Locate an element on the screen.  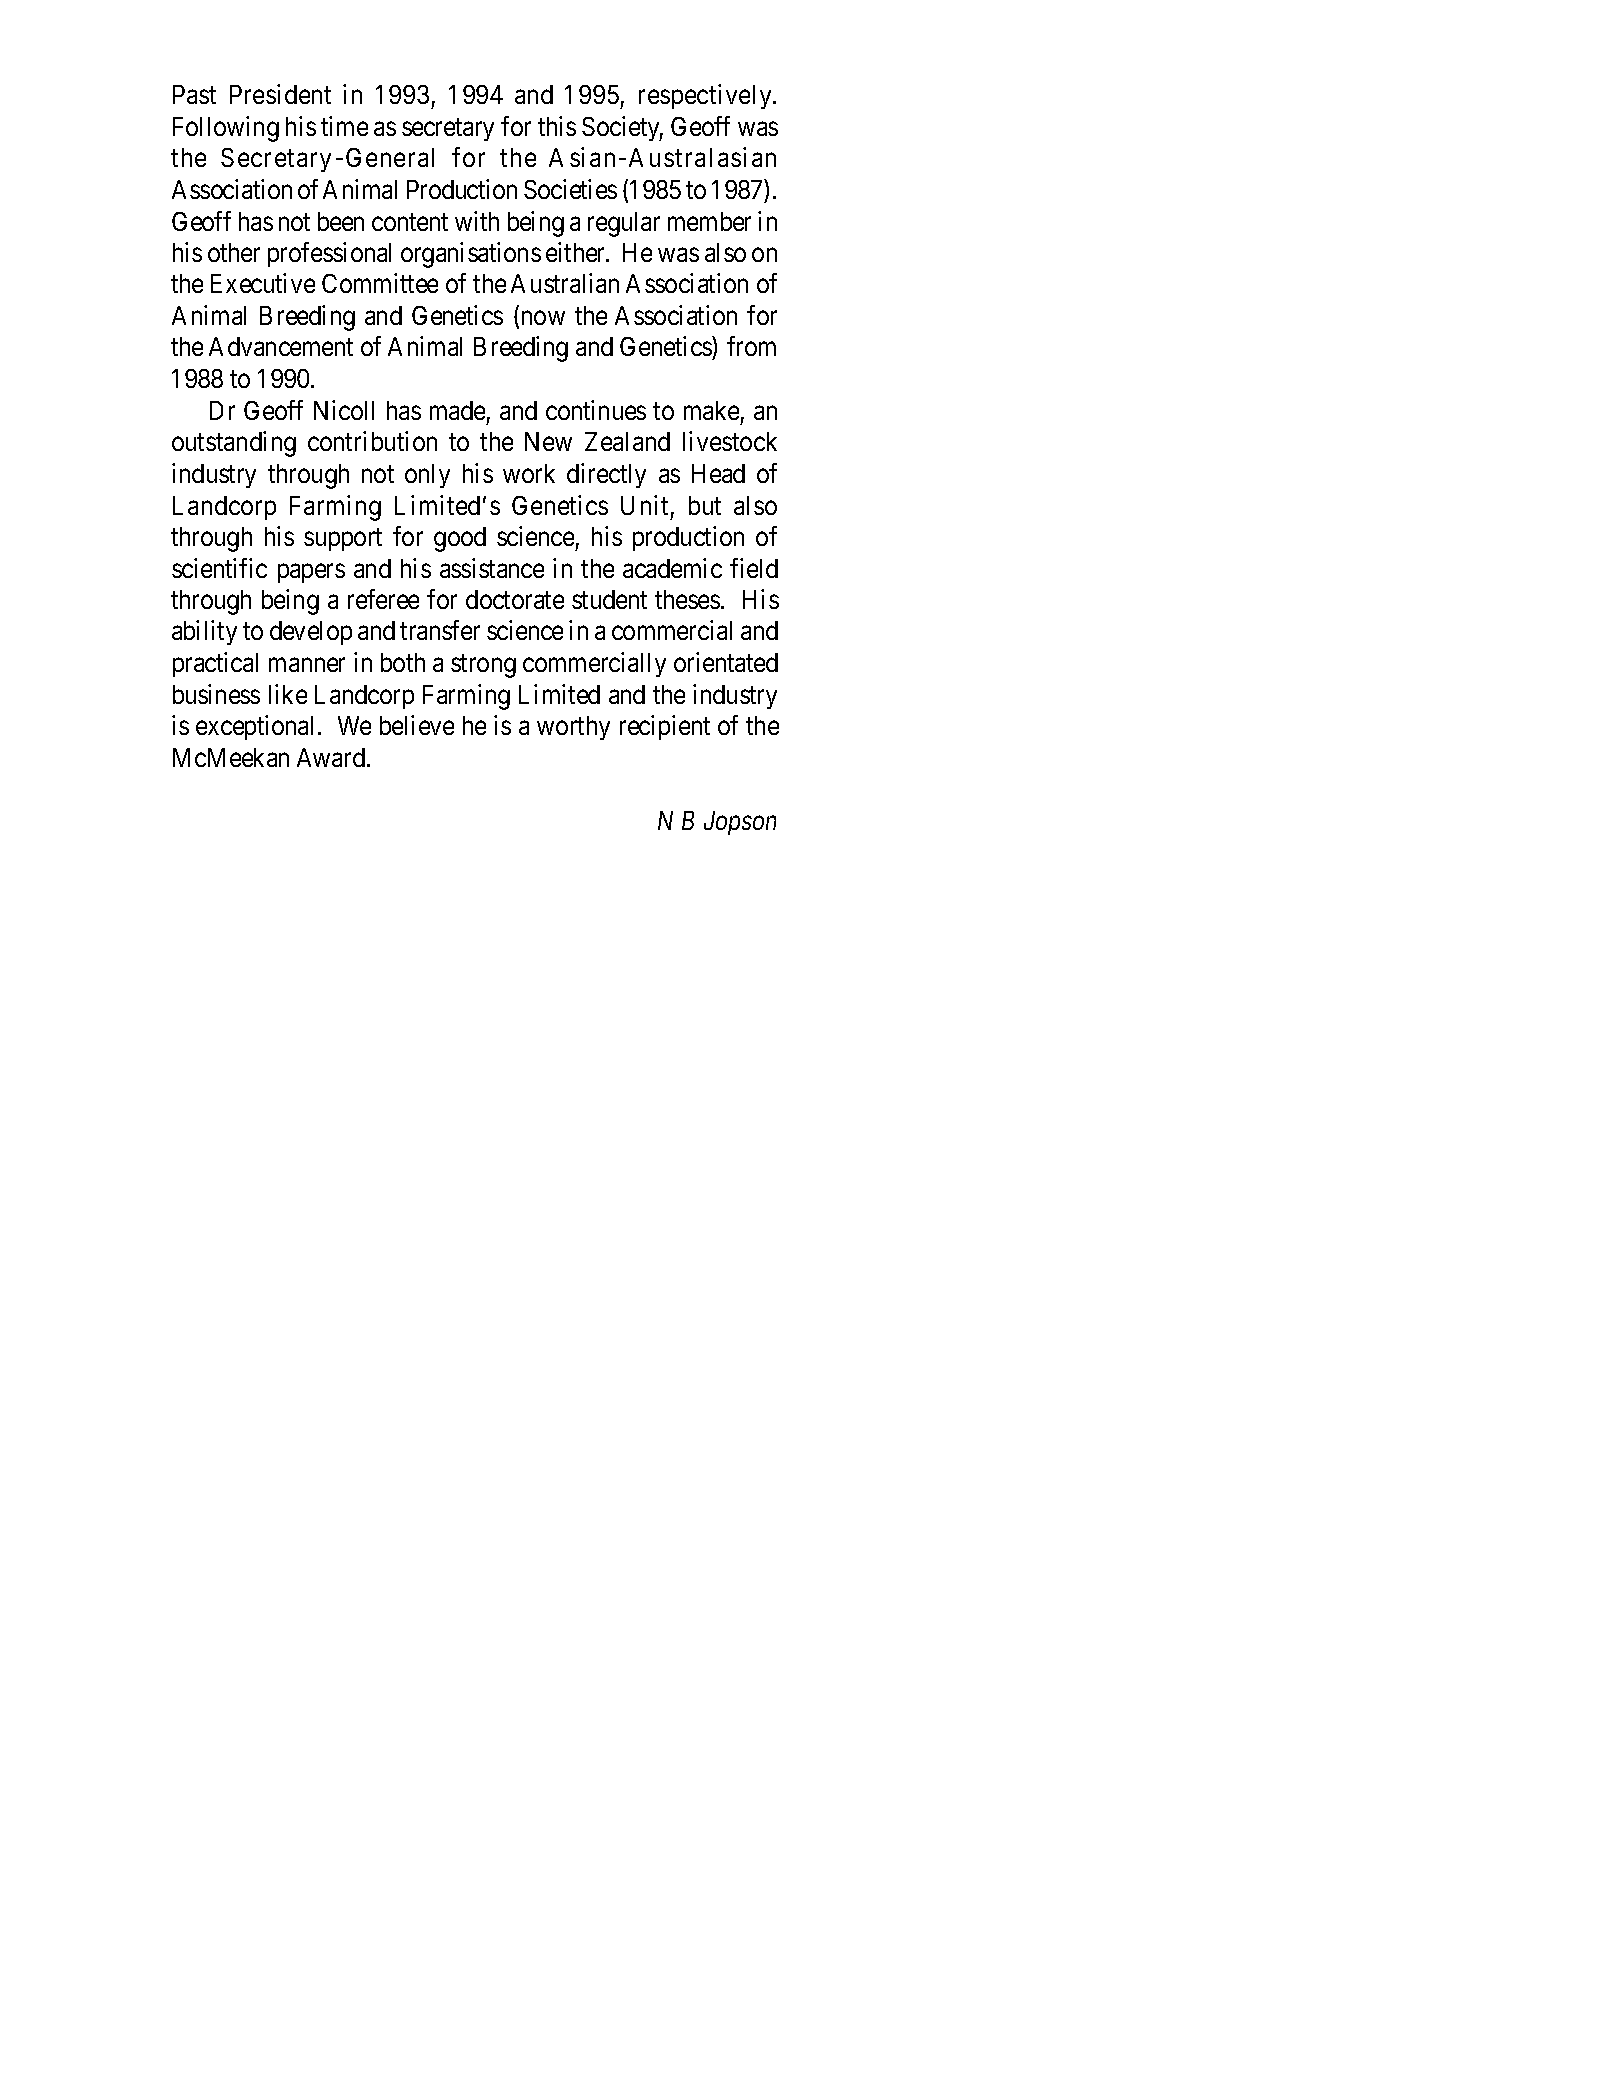
President is located at coordinates (280, 94).
